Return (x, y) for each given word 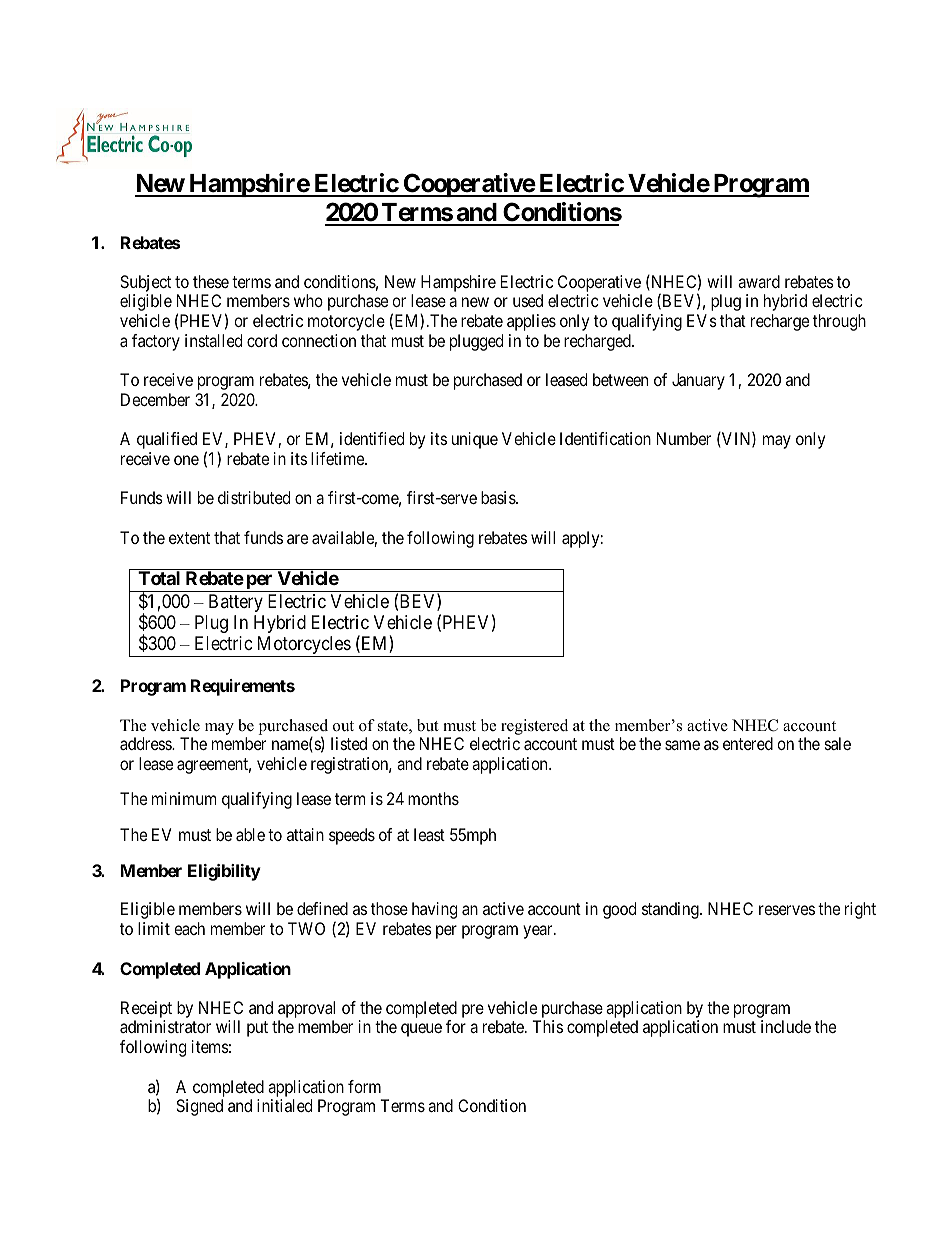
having (434, 910)
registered (534, 727)
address (146, 743)
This (547, 1026)
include (786, 1026)
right (860, 910)
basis (499, 497)
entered (748, 743)
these (211, 281)
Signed (199, 1107)
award (759, 281)
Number (684, 438)
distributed (254, 497)
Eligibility (224, 872)
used (528, 300)
